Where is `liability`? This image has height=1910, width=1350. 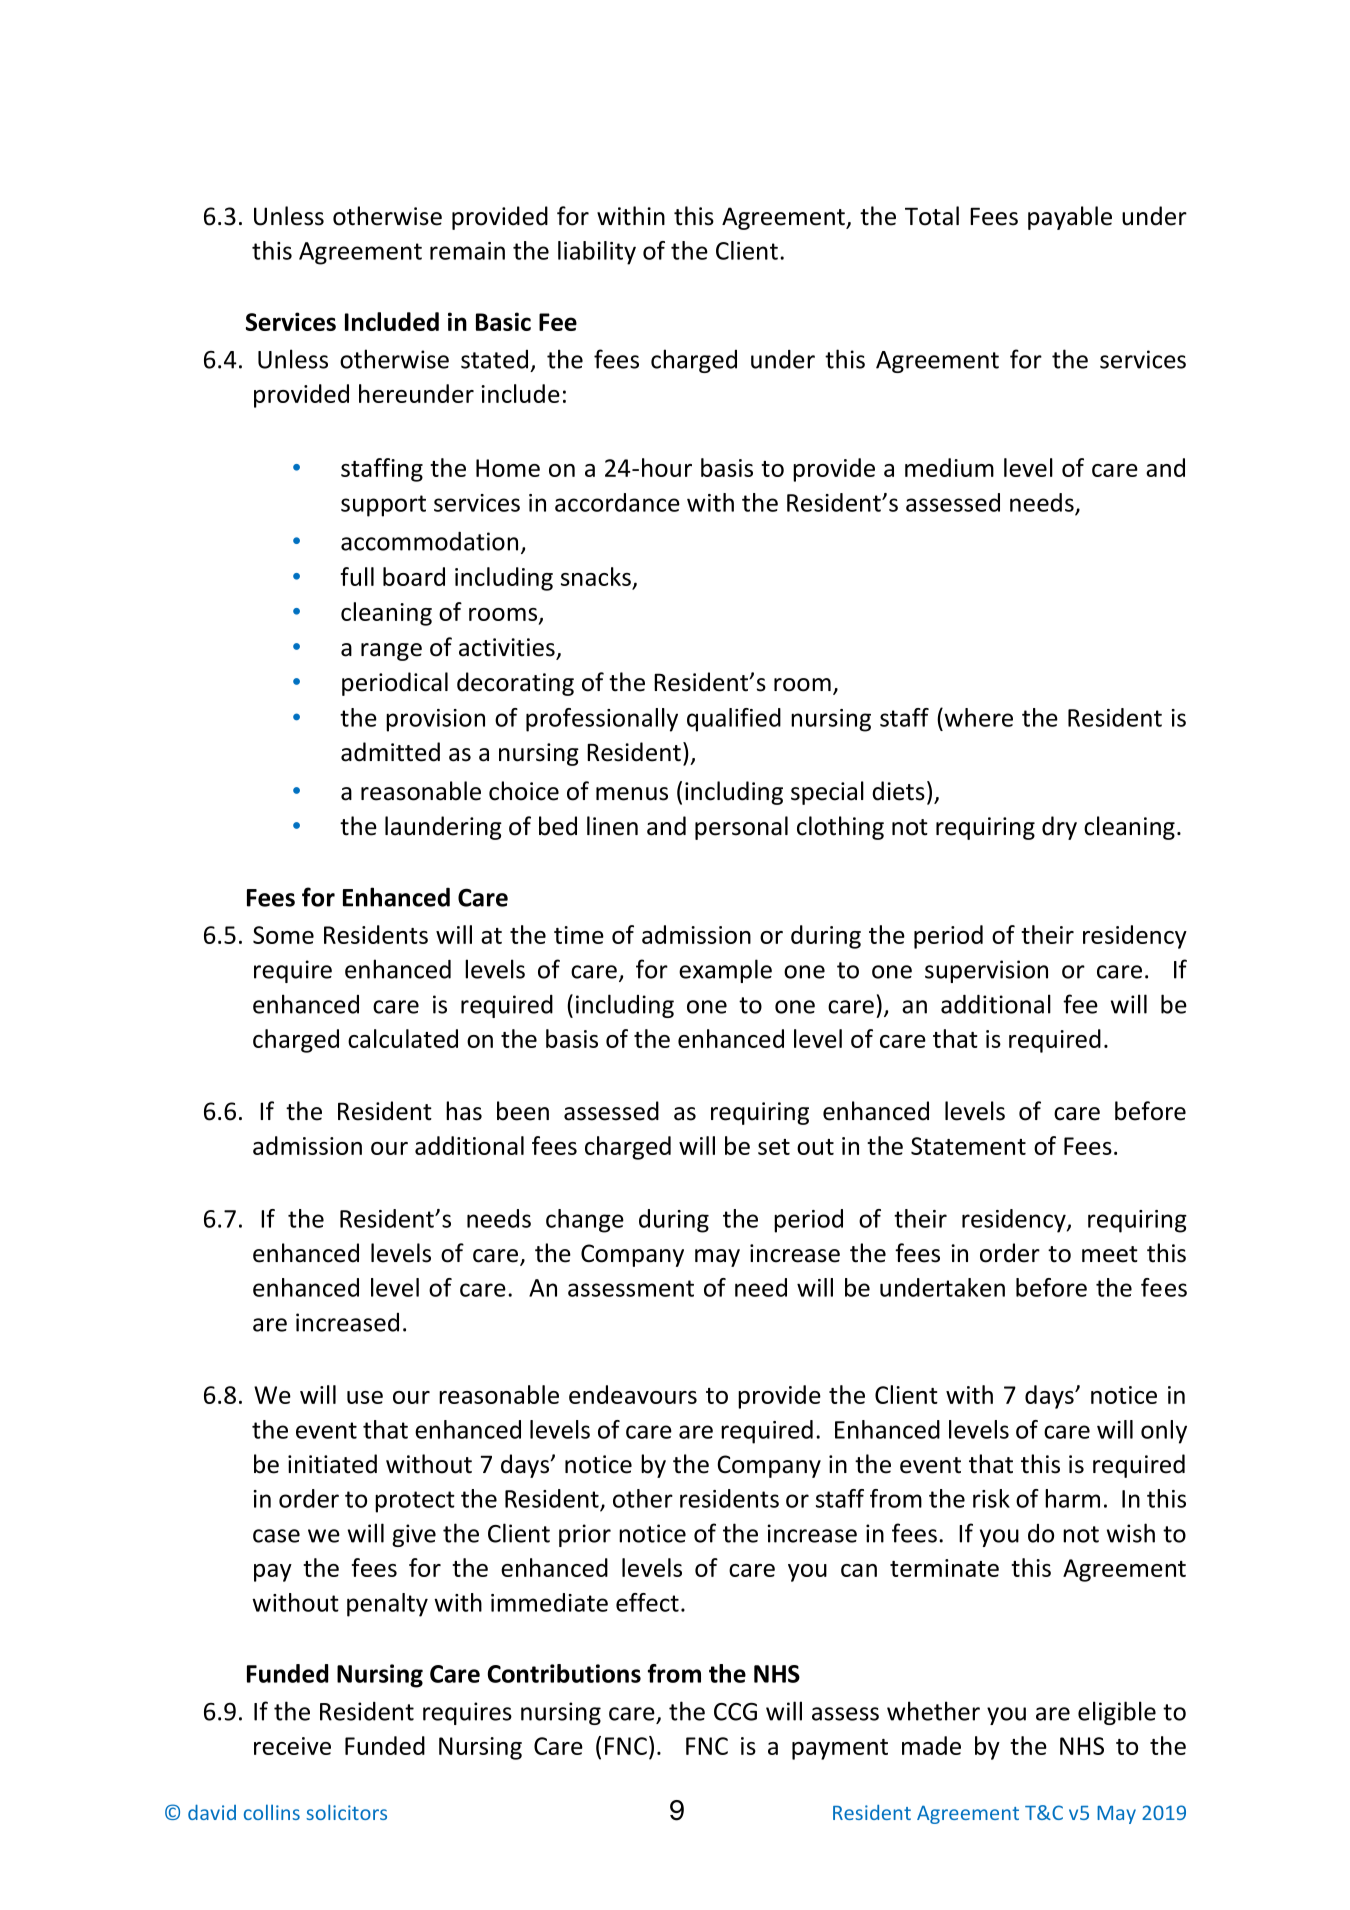 liability is located at coordinates (597, 253).
